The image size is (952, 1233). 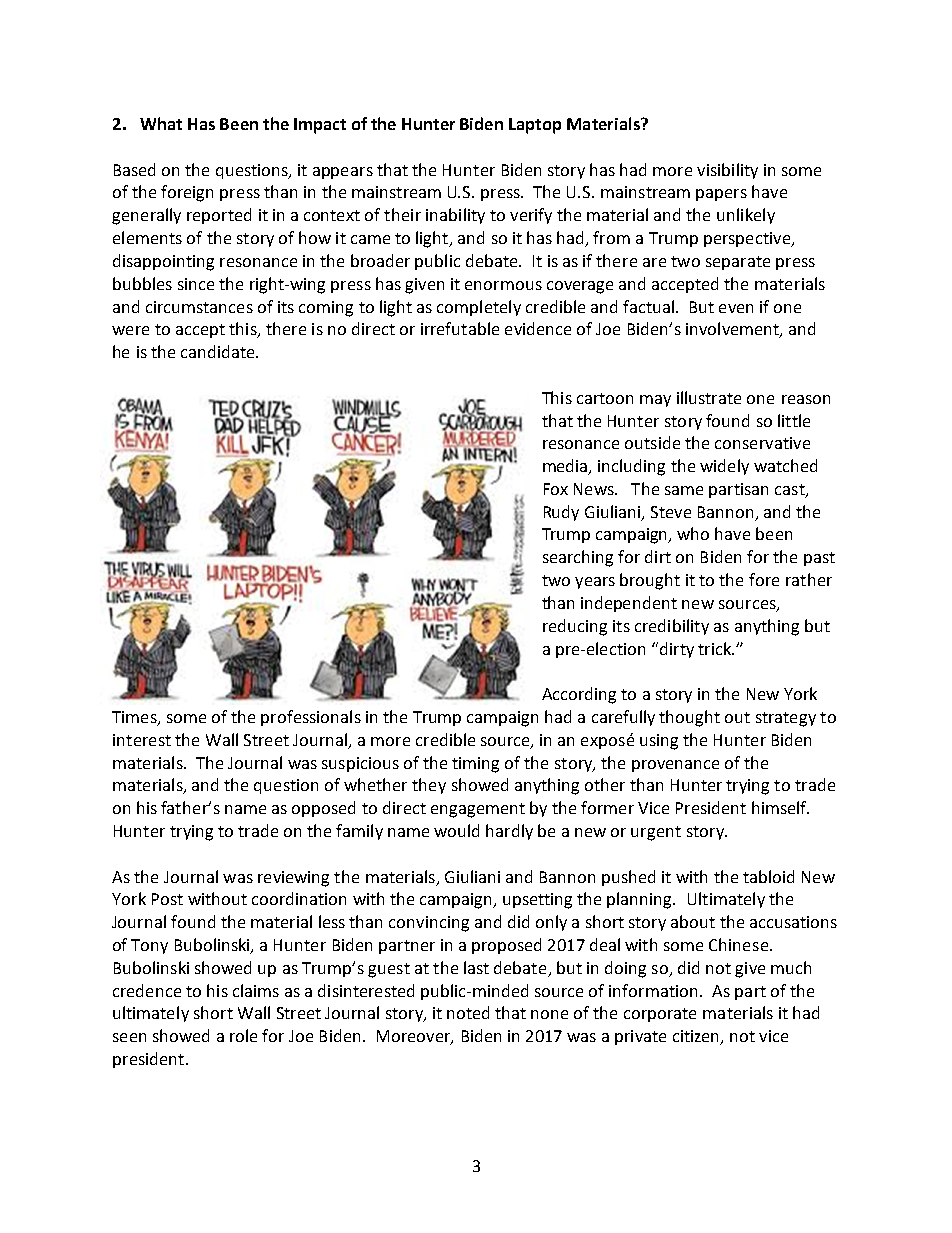 What do you see at coordinates (762, 443) in the image?
I see `conservative` at bounding box center [762, 443].
